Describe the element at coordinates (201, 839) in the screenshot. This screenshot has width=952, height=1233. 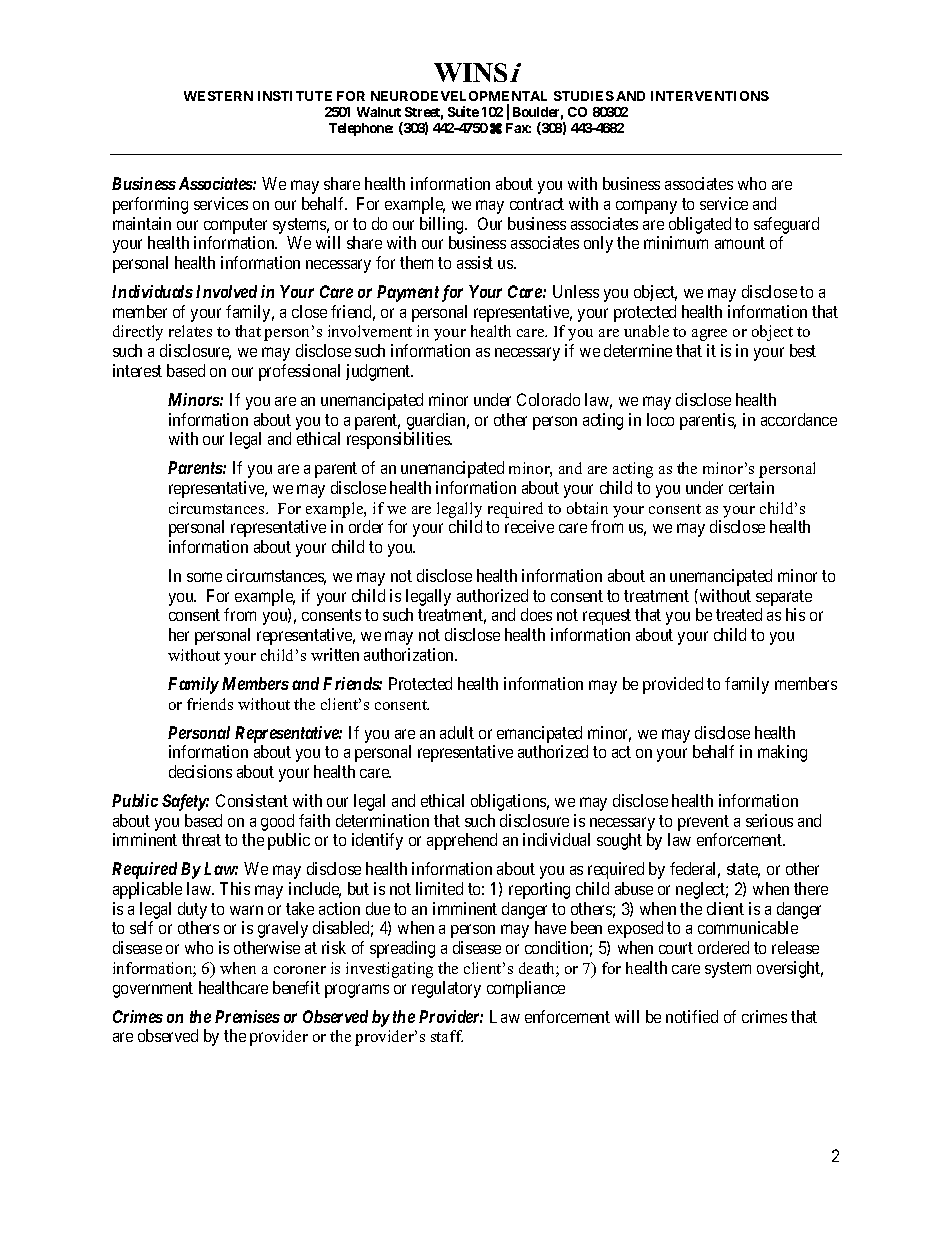
I see `threat` at that location.
